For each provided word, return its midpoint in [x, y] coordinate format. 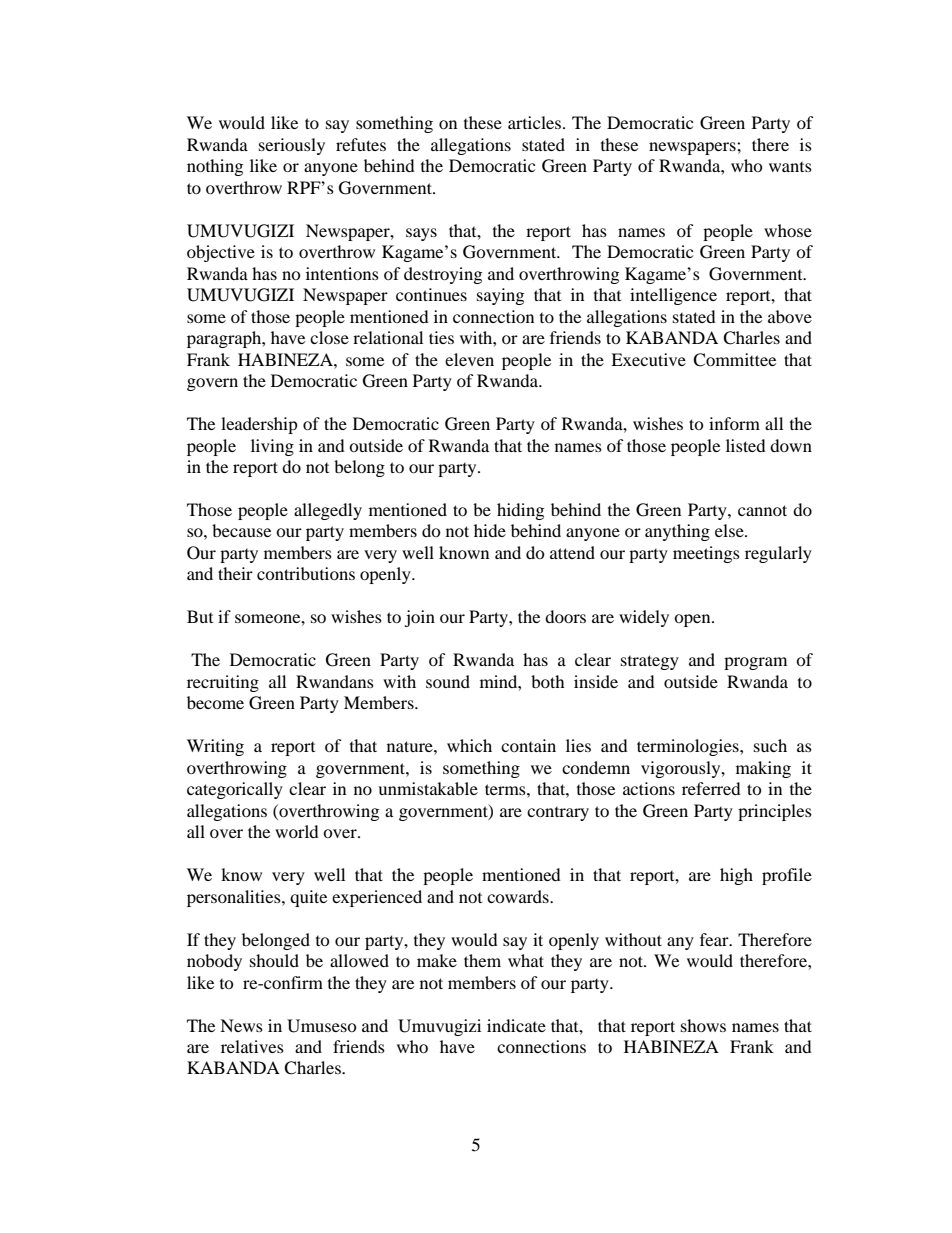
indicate [516, 1025]
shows [703, 1025]
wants [790, 167]
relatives [252, 1046]
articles [536, 122]
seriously [292, 146]
